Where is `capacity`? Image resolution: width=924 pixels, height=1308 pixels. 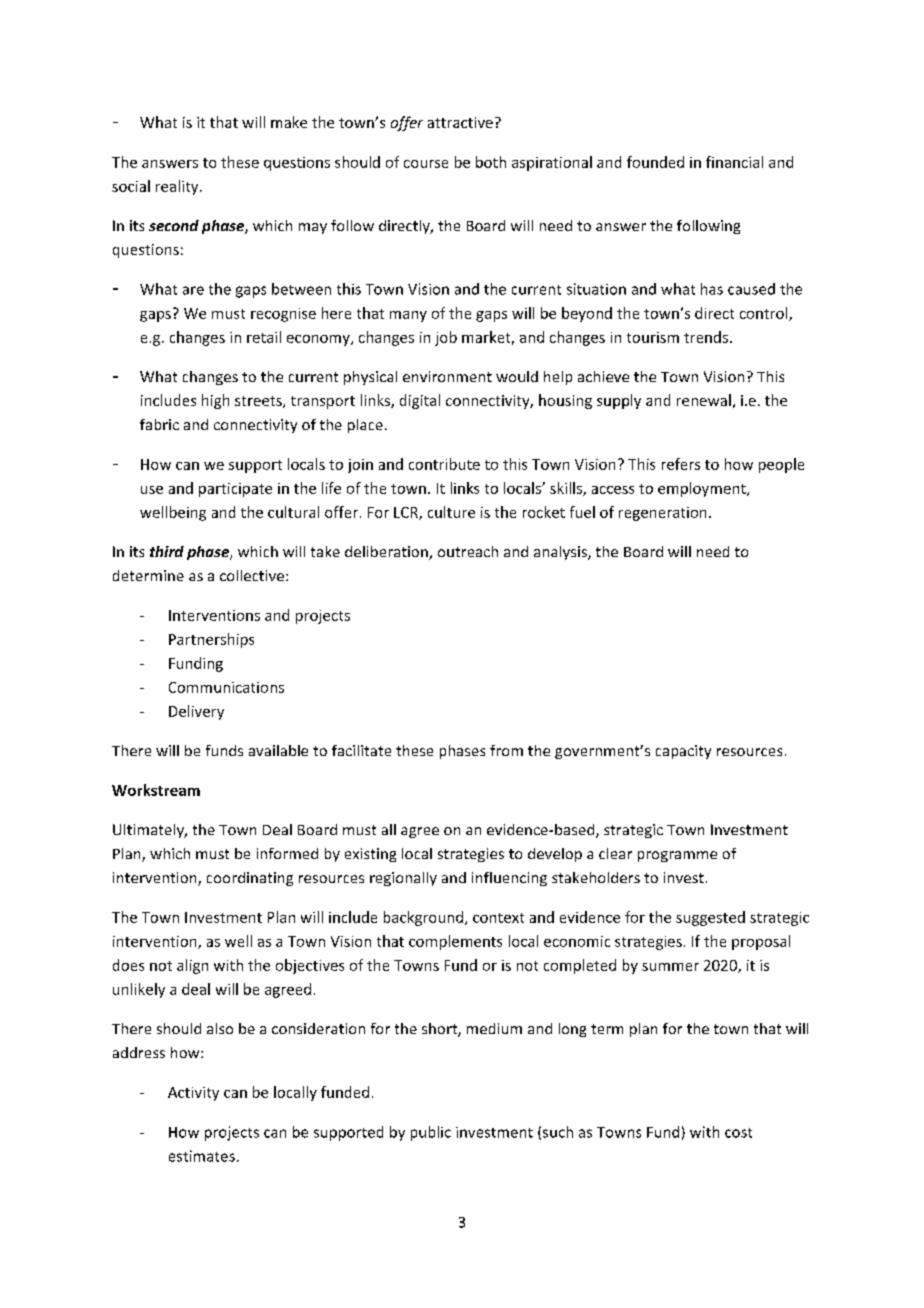 capacity is located at coordinates (683, 752).
